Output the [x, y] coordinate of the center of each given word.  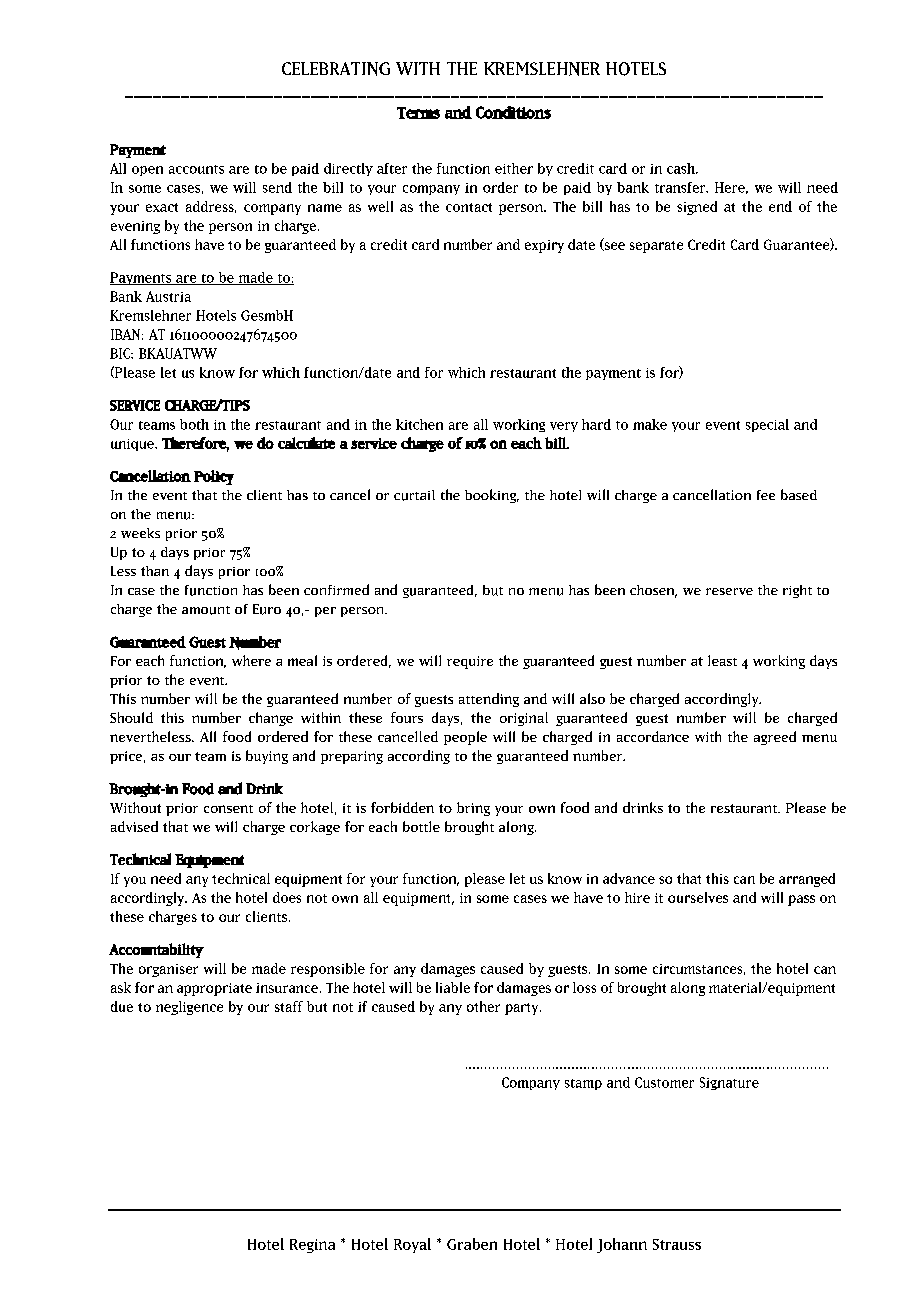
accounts [196, 169]
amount [206, 610]
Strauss [677, 1244]
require [470, 662]
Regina [312, 1246]
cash [682, 168]
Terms [418, 113]
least [722, 660]
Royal [412, 1245]
